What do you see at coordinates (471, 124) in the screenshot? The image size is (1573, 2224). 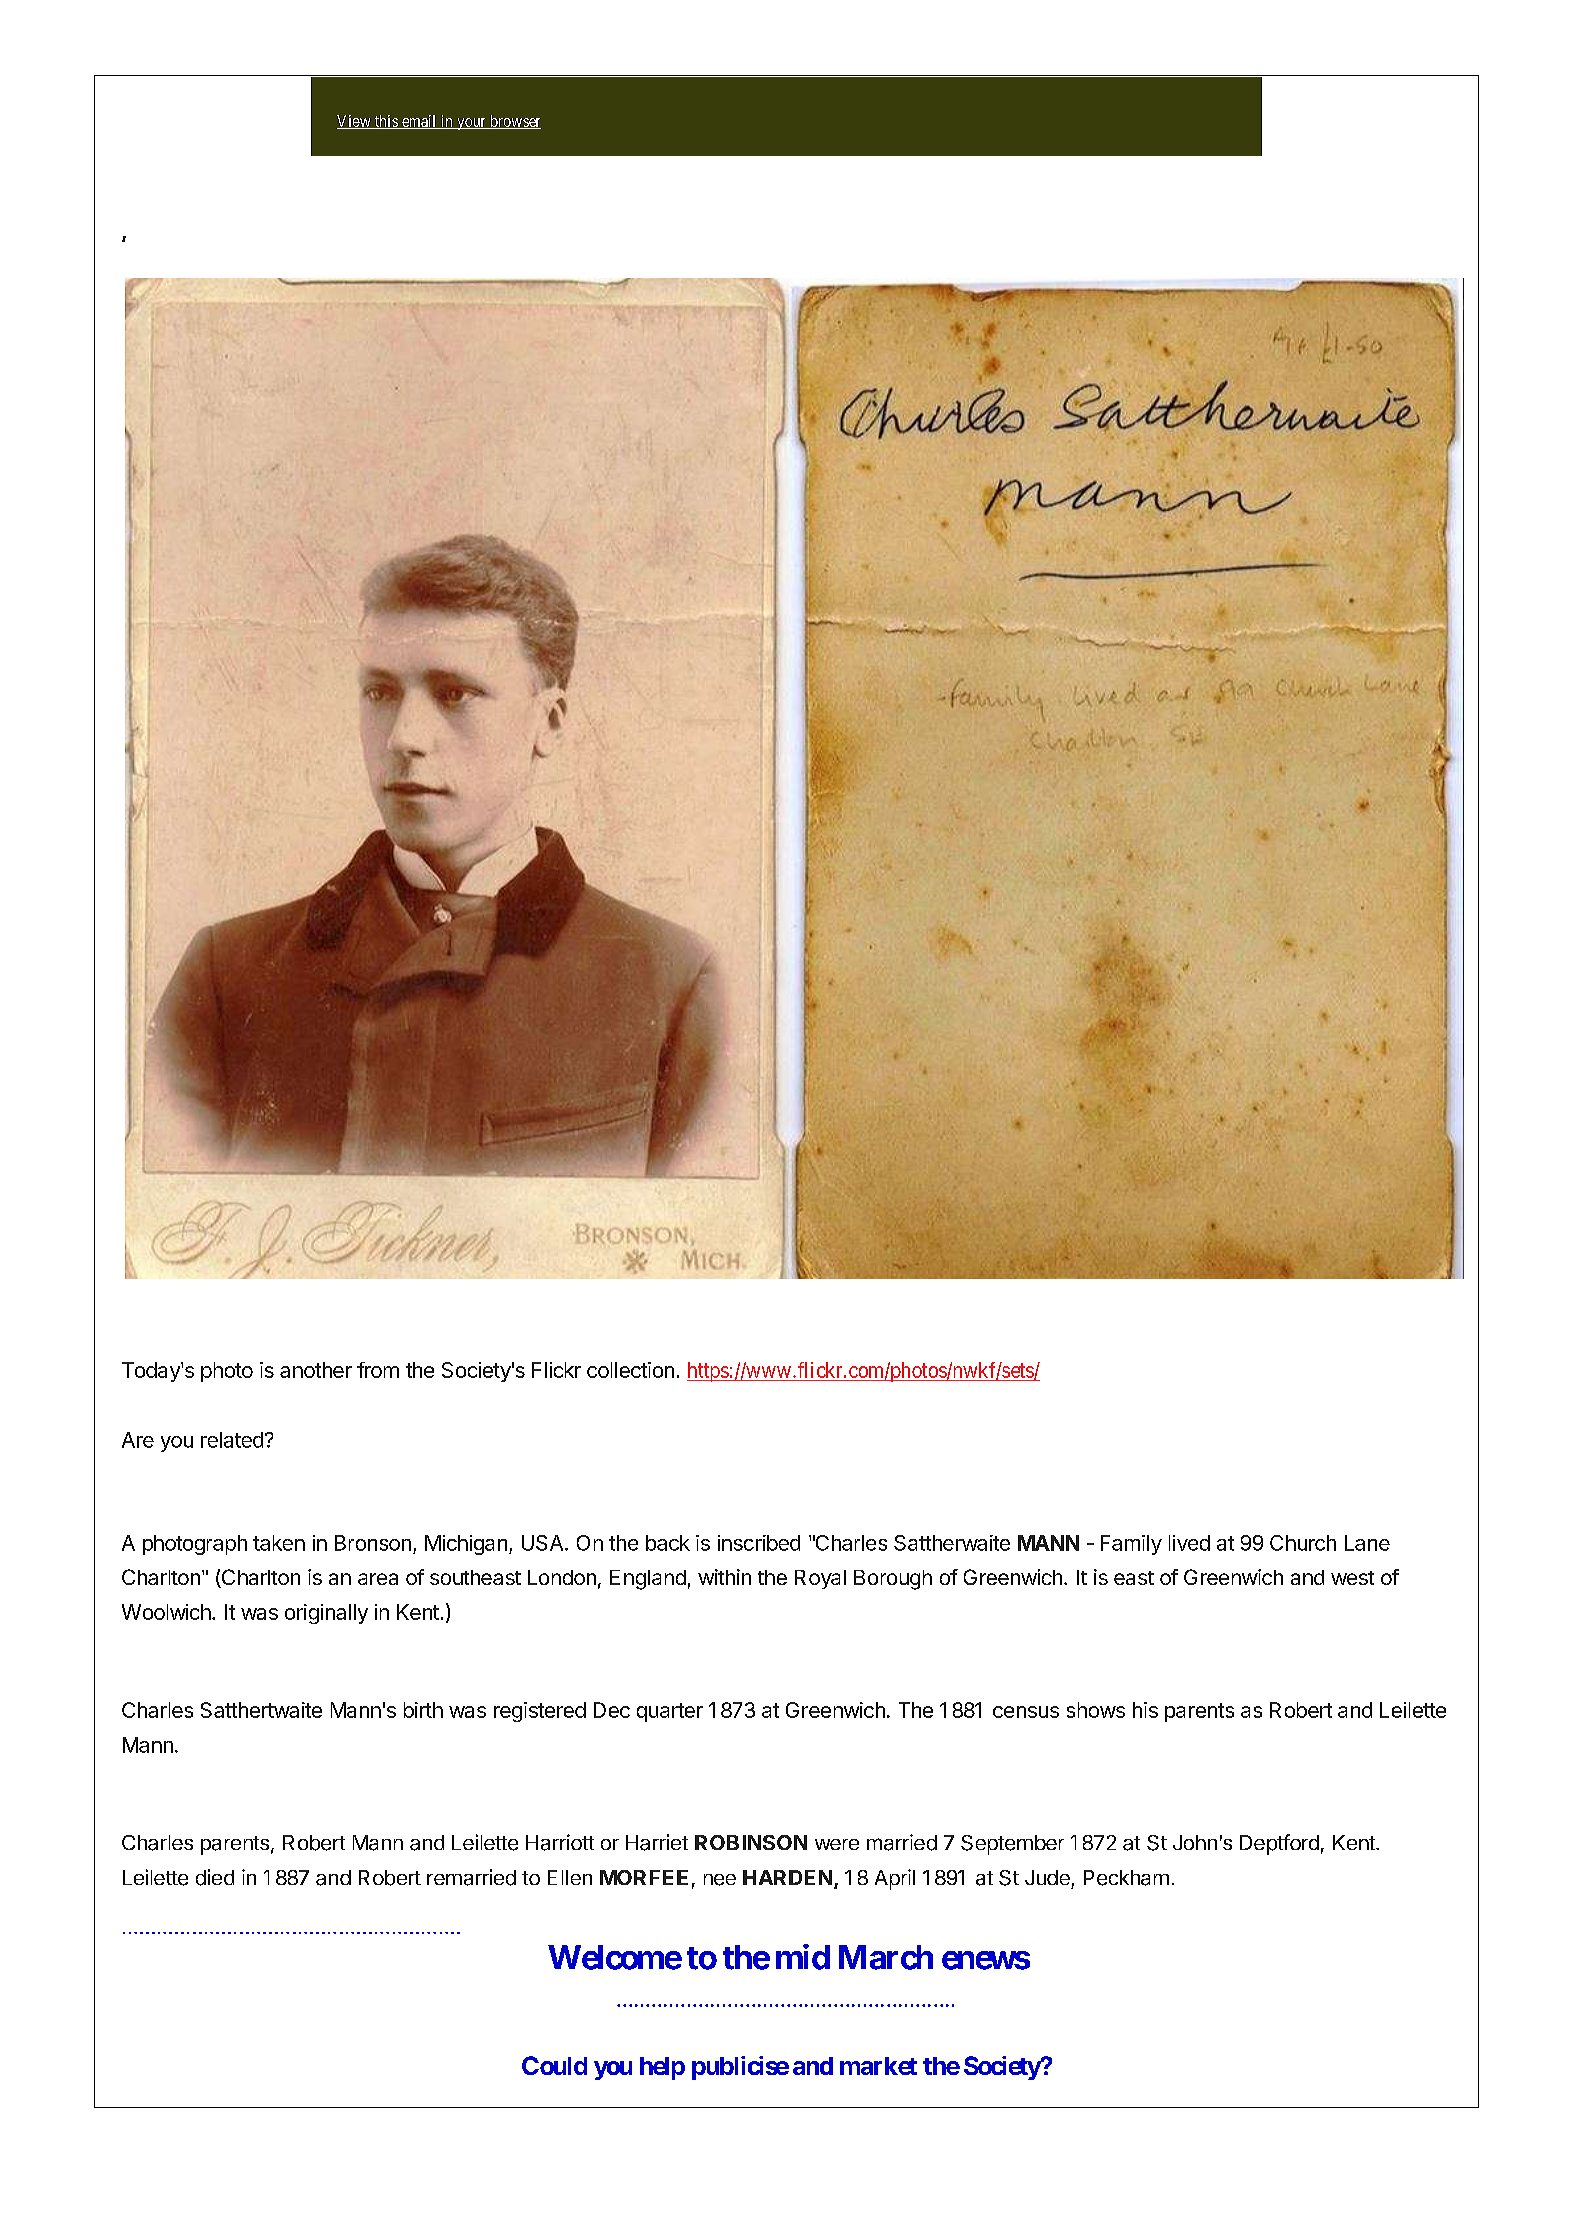 I see `your` at bounding box center [471, 124].
